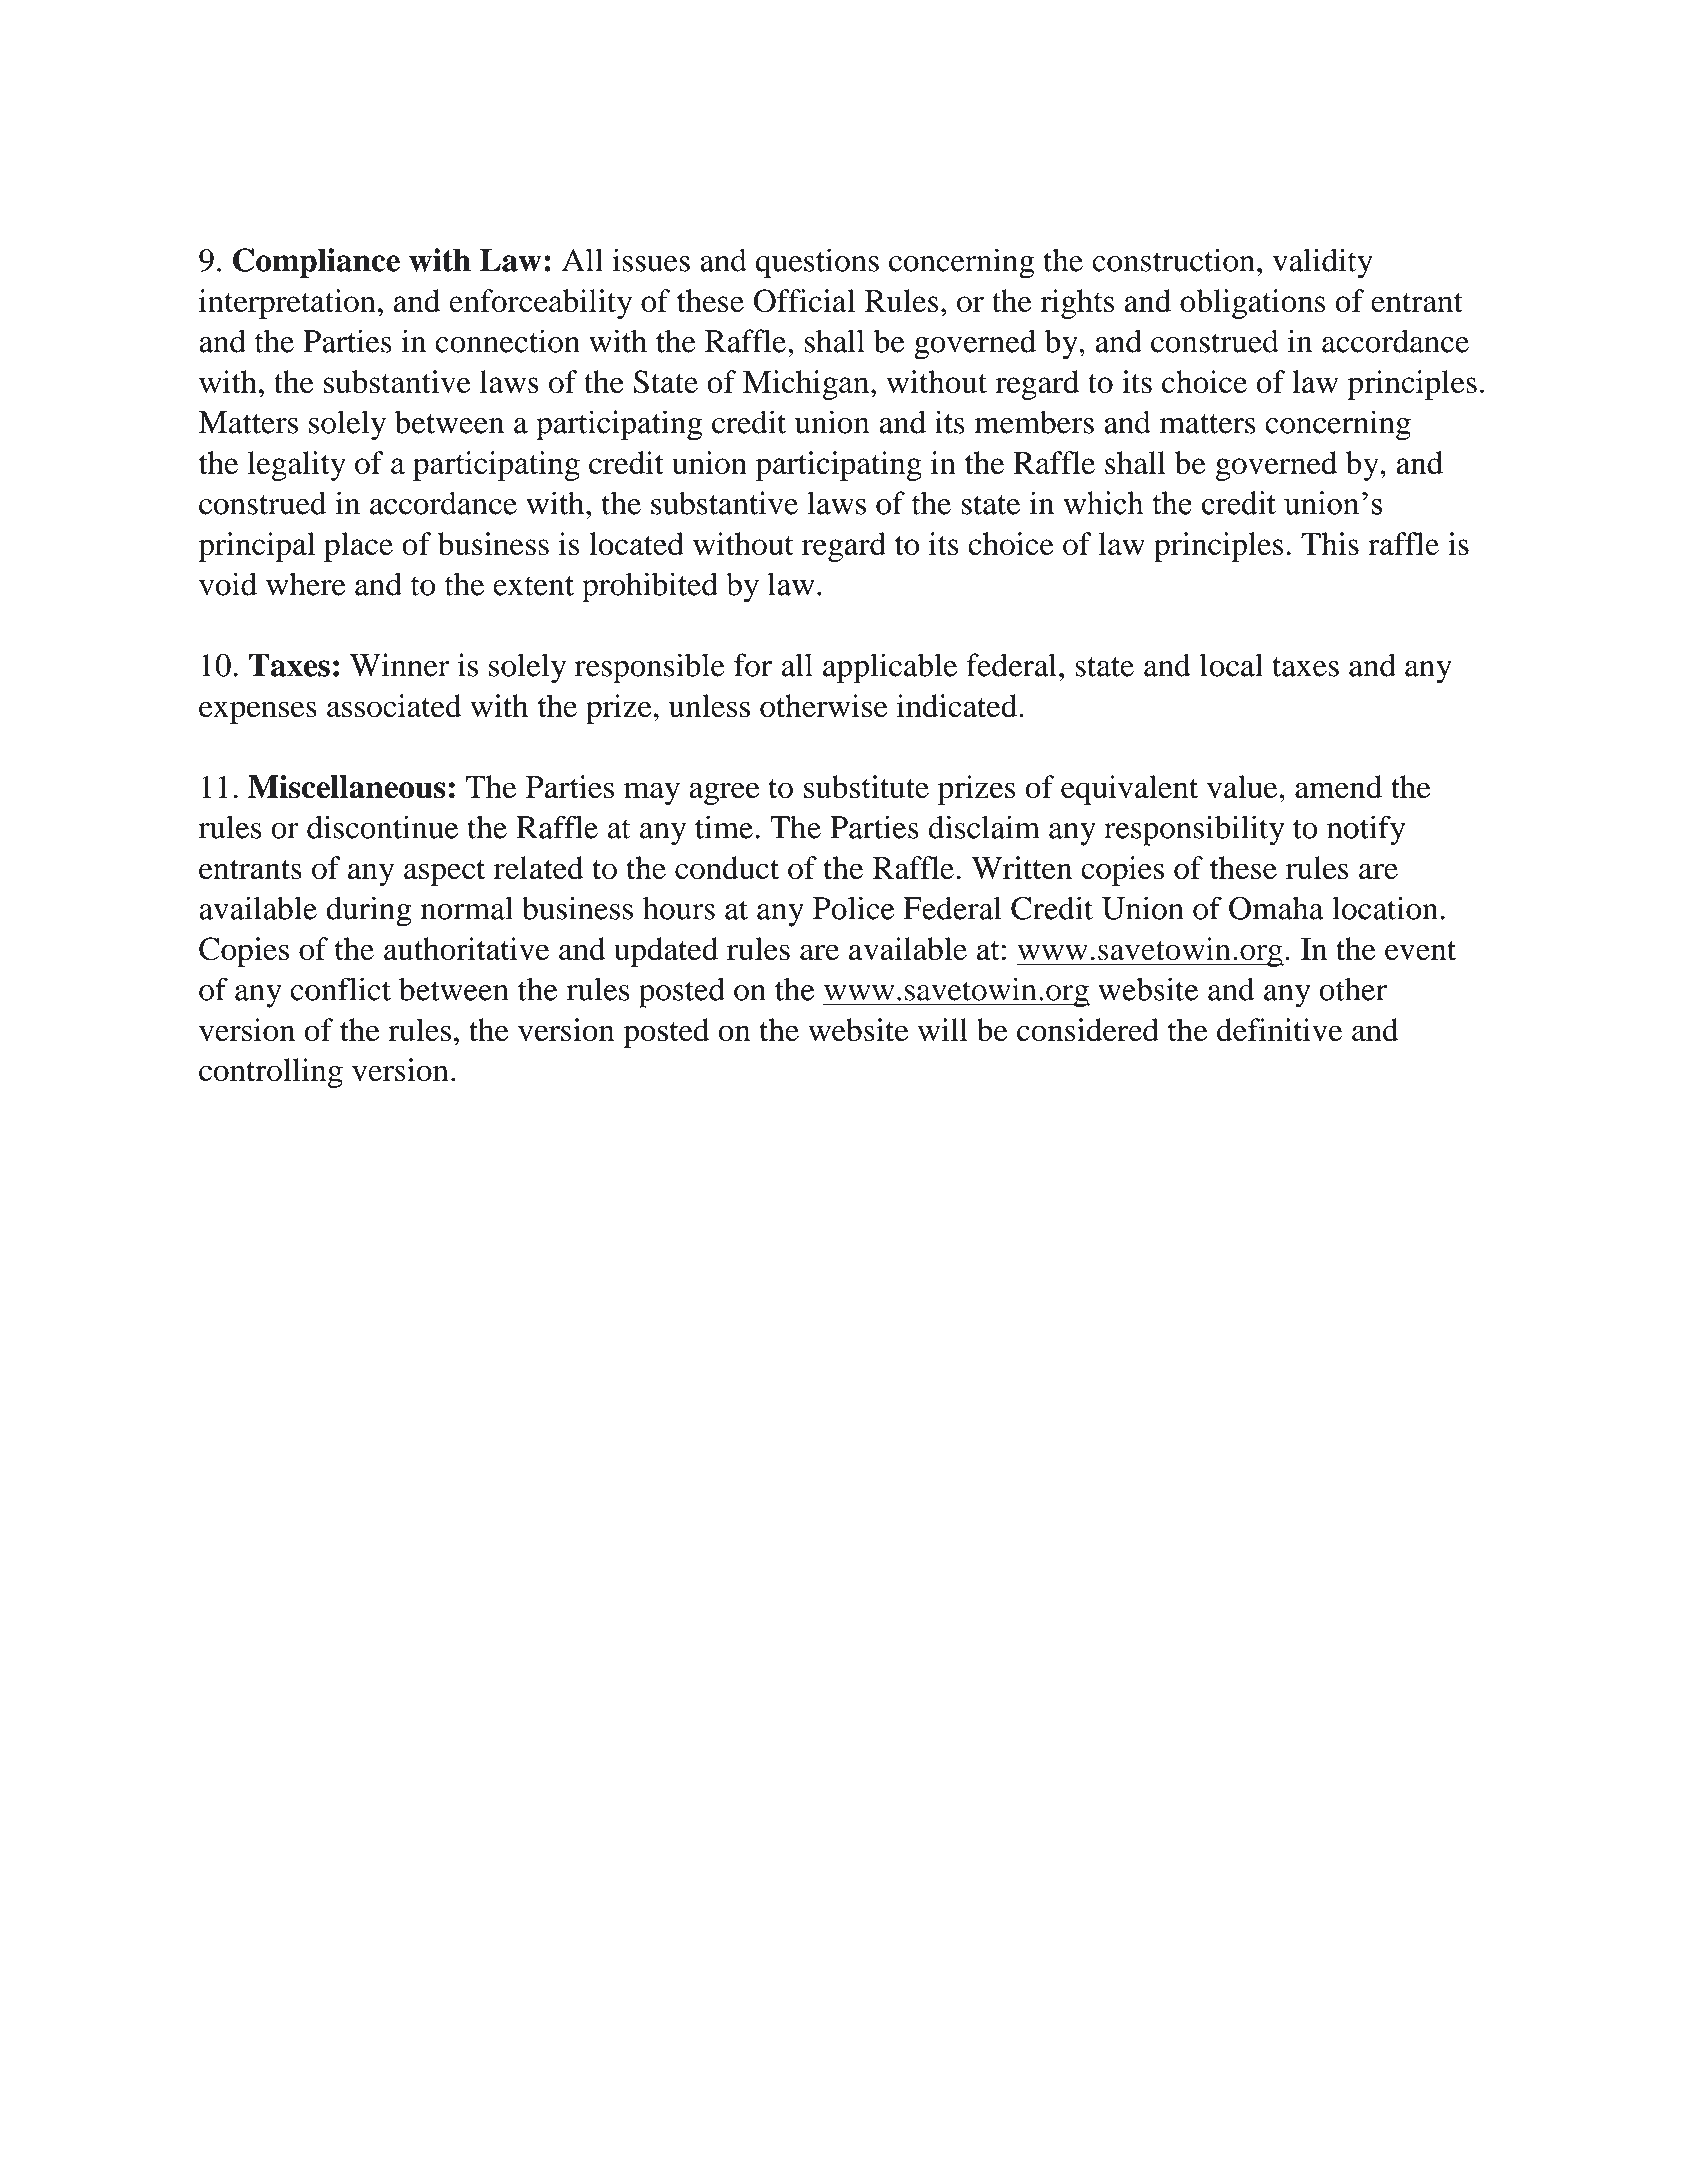 The width and height of the document is (1686, 2182). Describe the element at coordinates (400, 665) in the document. I see `Winner` at that location.
